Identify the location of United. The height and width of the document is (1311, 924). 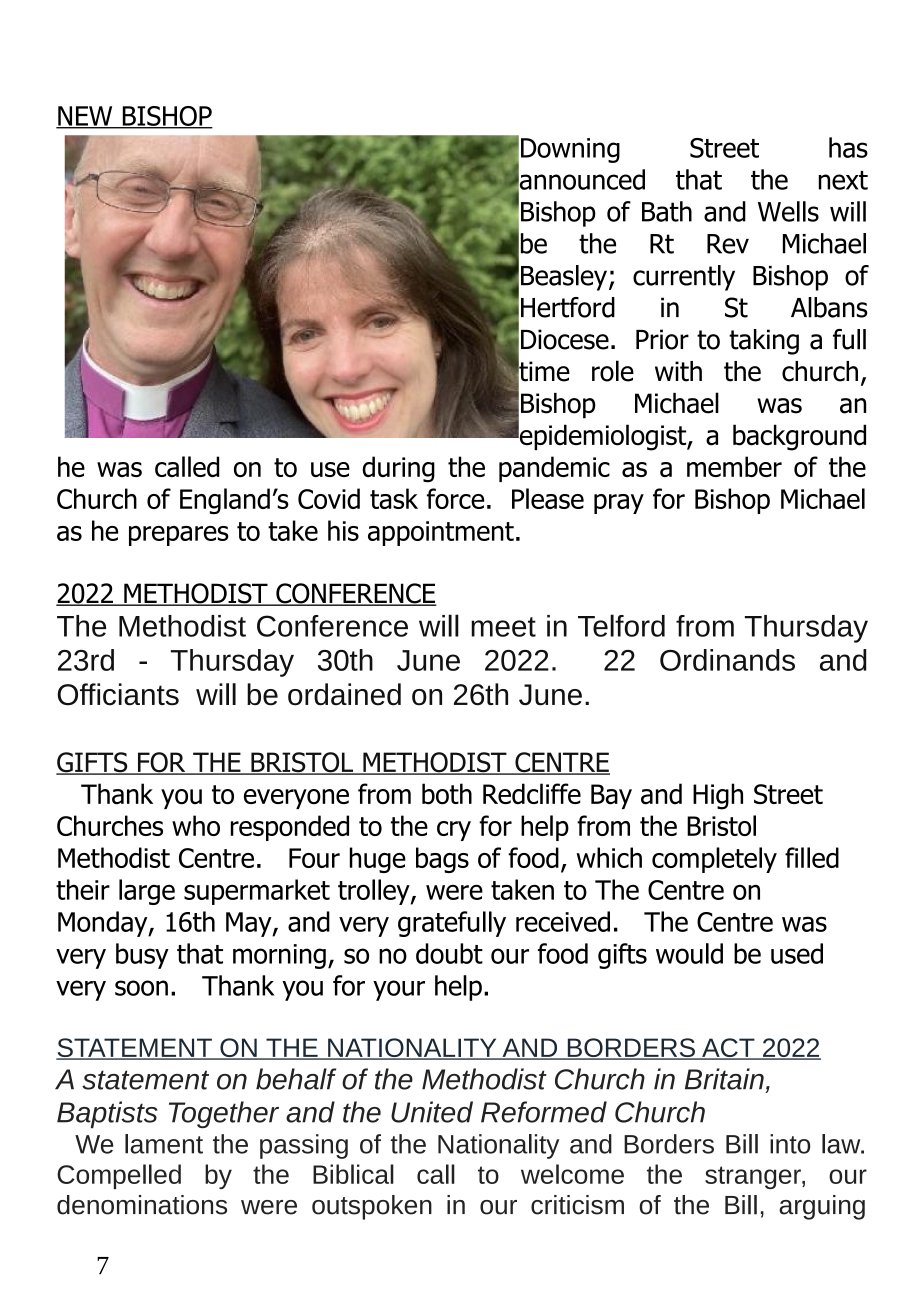
(432, 1112).
